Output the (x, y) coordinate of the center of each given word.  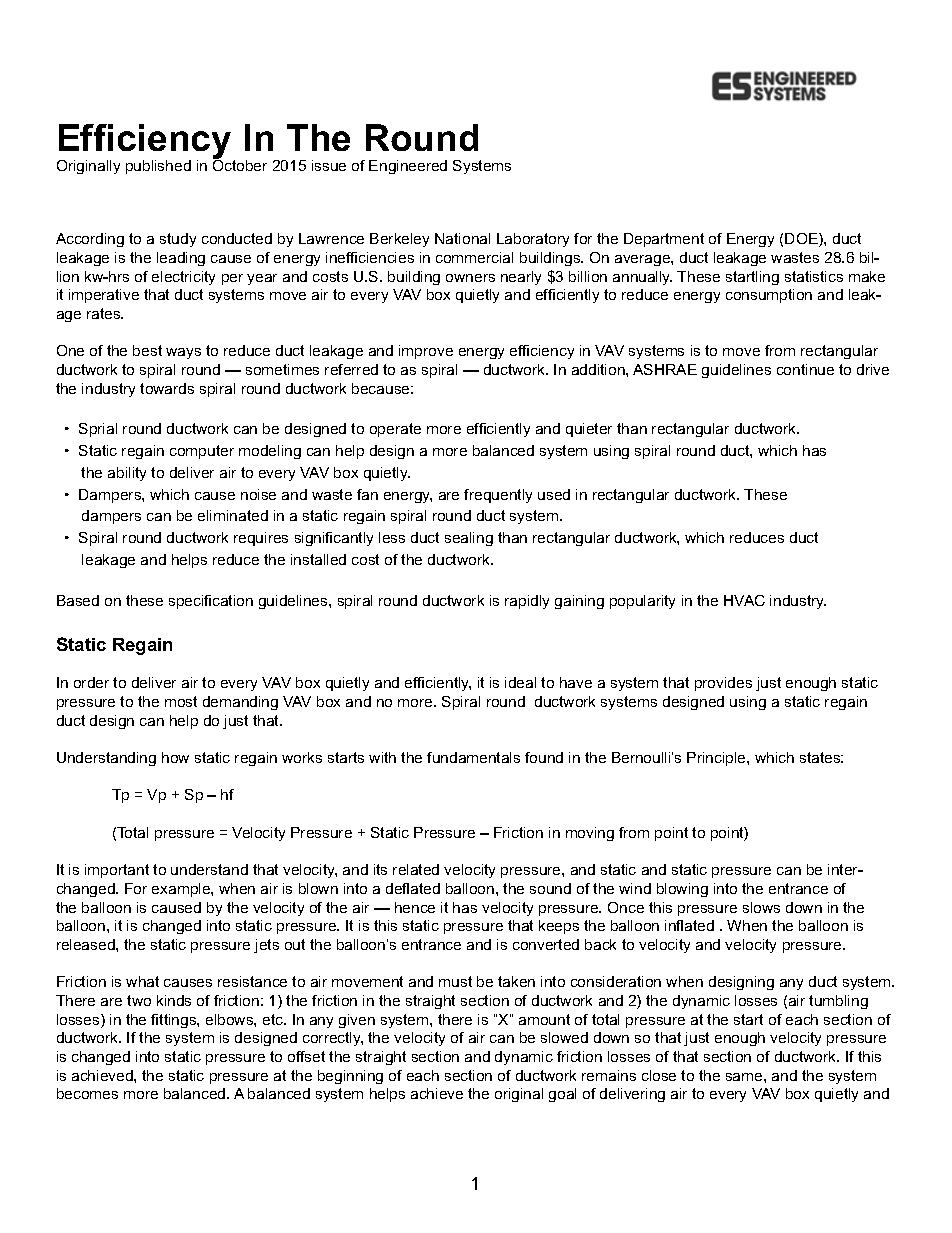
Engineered (408, 167)
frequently (498, 496)
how (175, 757)
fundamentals (473, 757)
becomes (87, 1093)
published (158, 167)
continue (805, 369)
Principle (717, 759)
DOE (802, 240)
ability (127, 474)
